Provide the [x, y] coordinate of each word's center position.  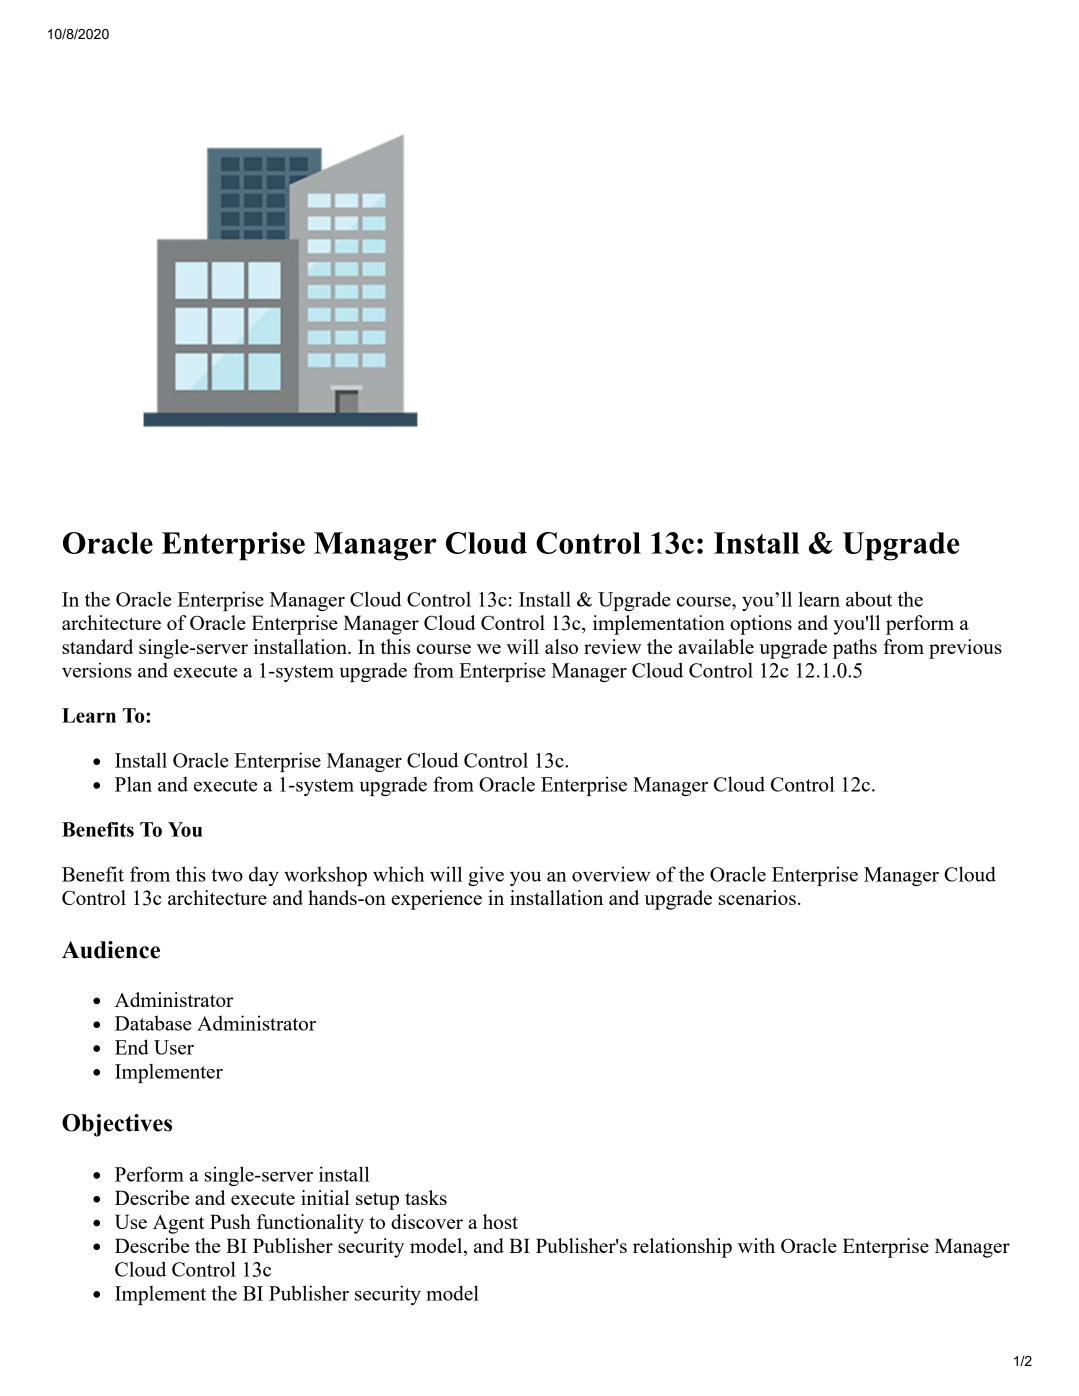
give [486, 876]
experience [436, 900]
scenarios [757, 897]
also [561, 646]
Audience [111, 950]
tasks [426, 1197]
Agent [178, 1224]
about [869, 599]
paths [855, 649]
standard [97, 646]
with [756, 1245]
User [174, 1047]
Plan [133, 784]
